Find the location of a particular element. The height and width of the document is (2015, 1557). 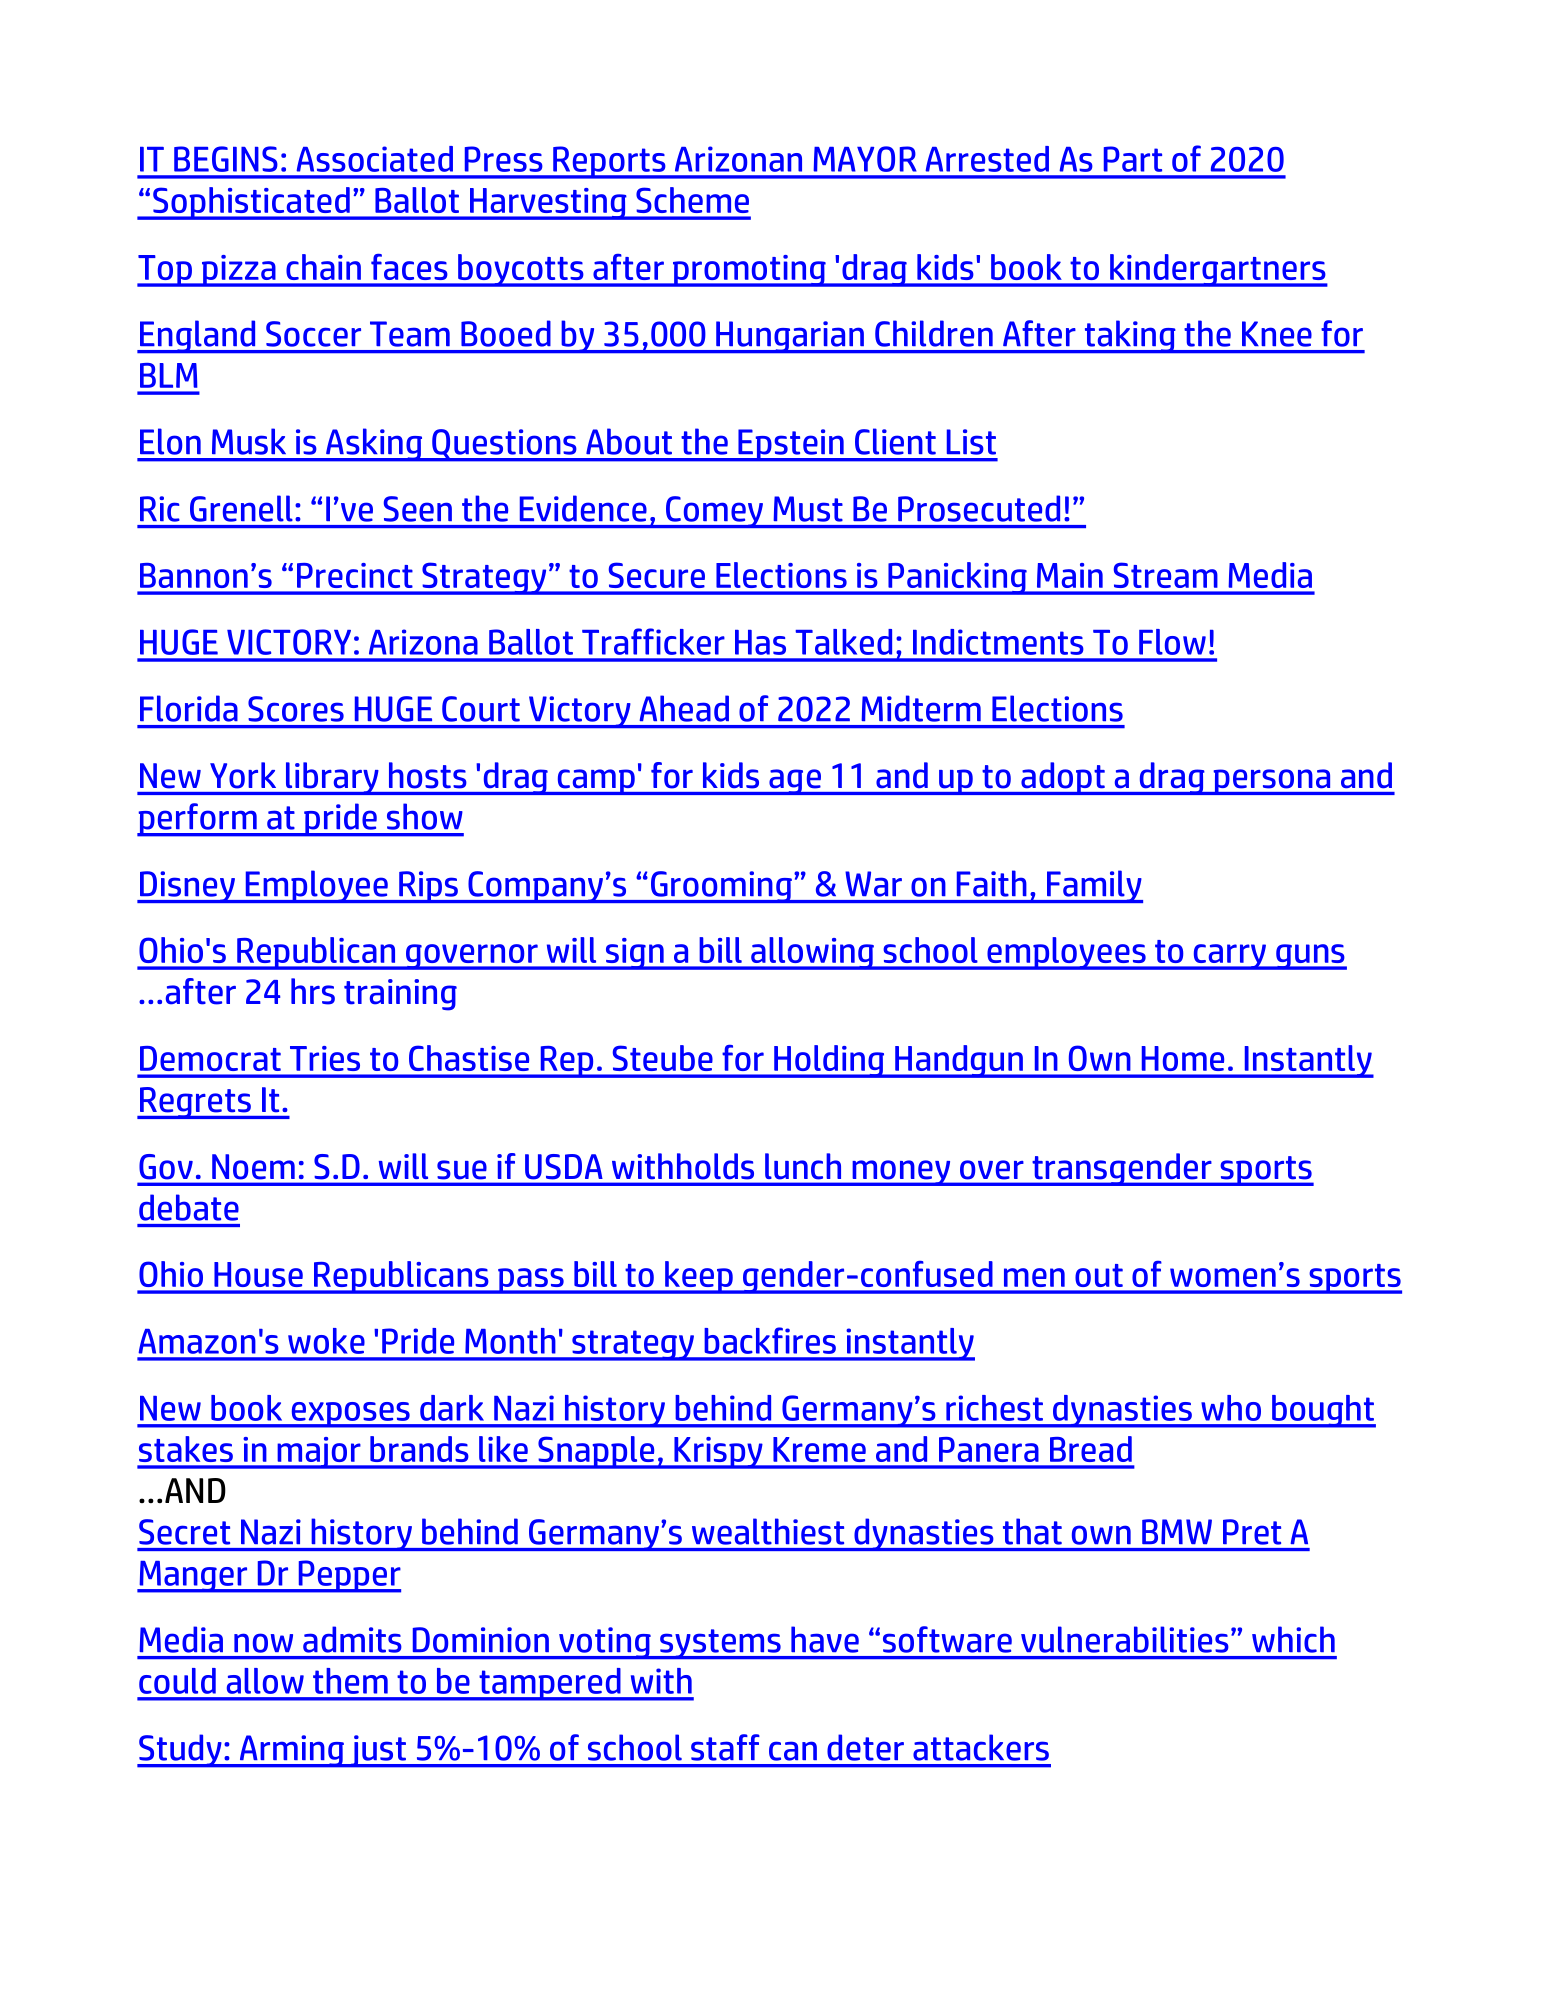

vulnerabilities is located at coordinates (1124, 1639).
